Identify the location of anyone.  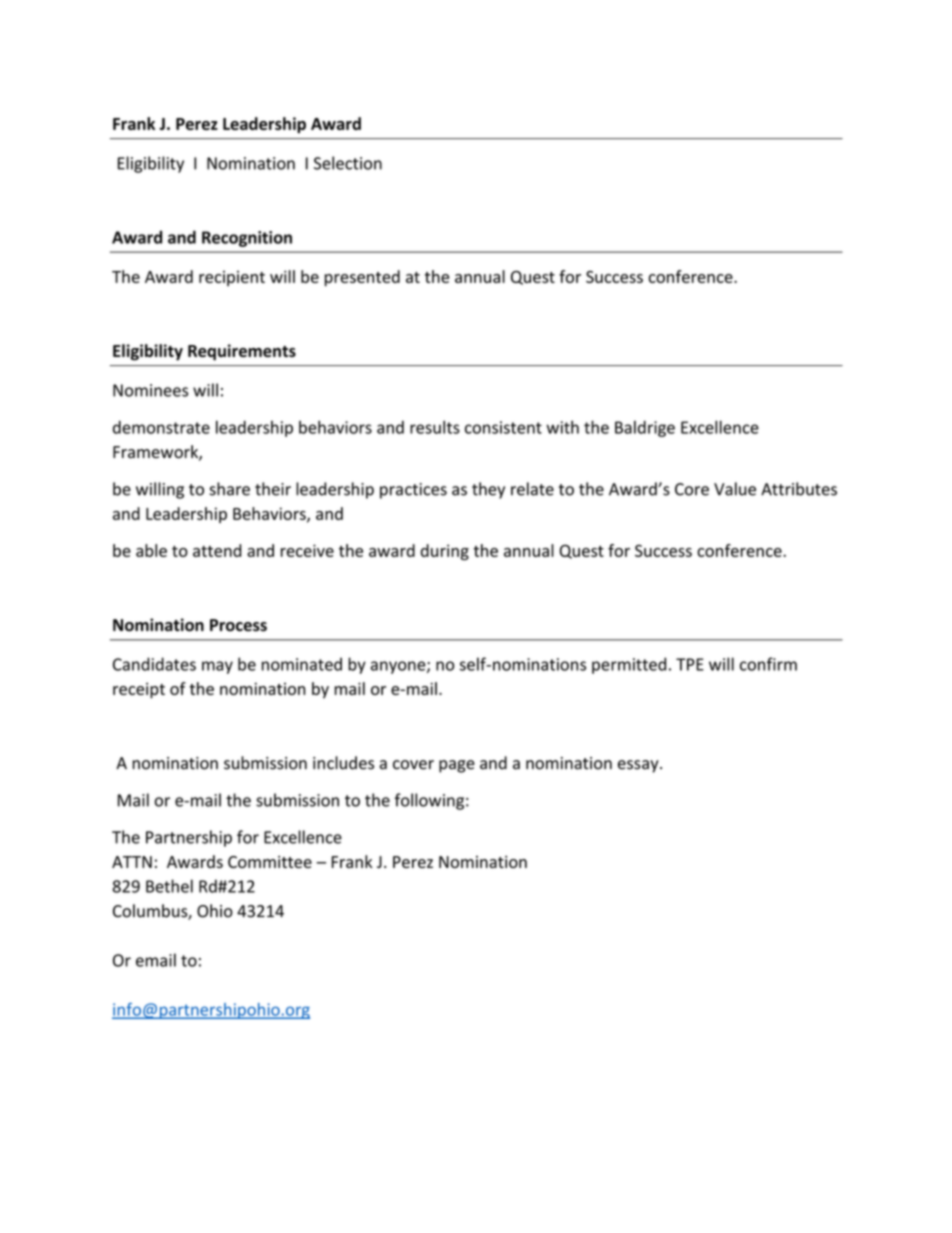
(399, 667).
